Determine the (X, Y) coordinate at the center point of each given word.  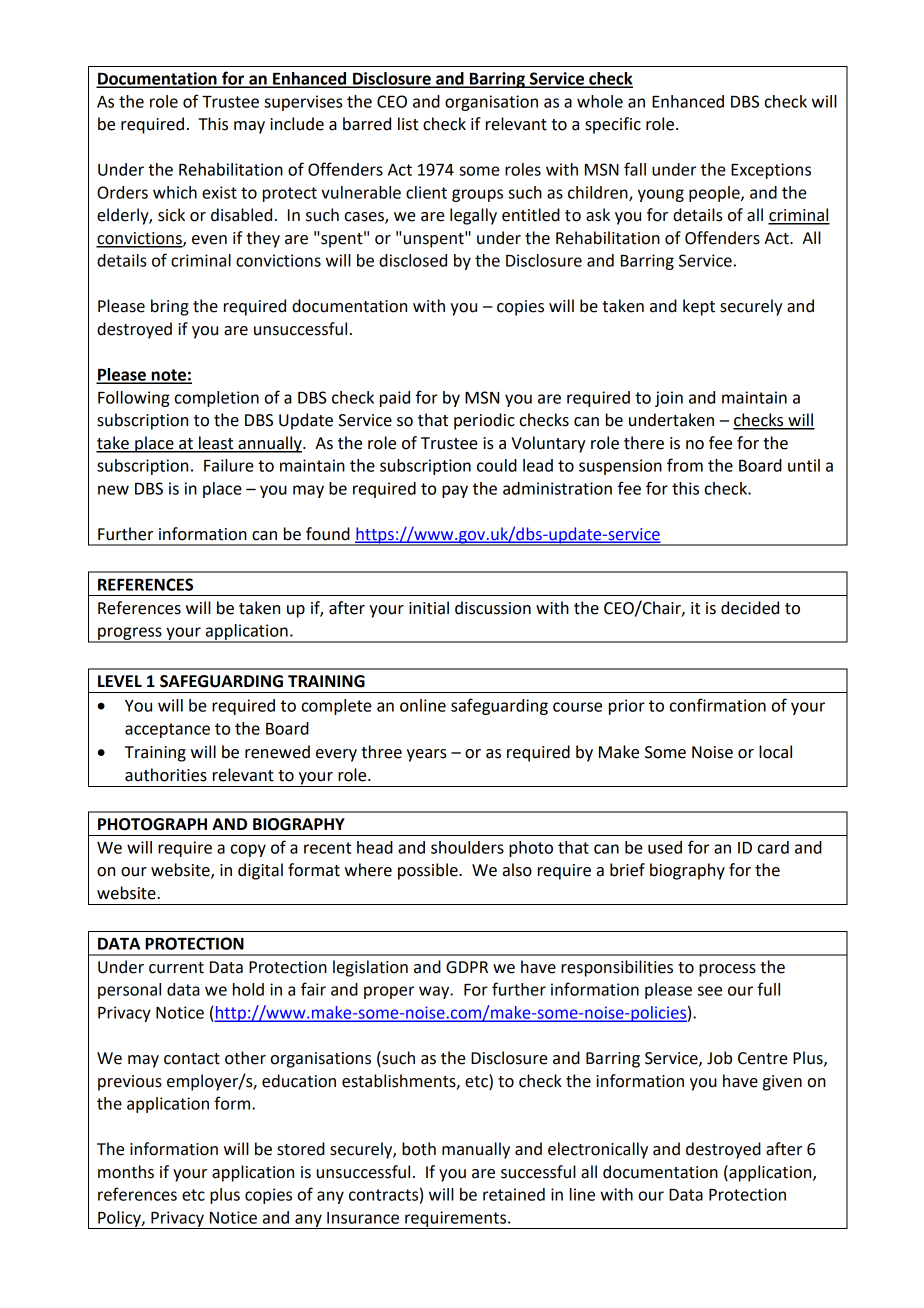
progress (130, 634)
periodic (484, 421)
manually (476, 1150)
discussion (493, 608)
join (669, 399)
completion (217, 399)
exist (219, 192)
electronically (598, 1150)
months (126, 1172)
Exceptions (771, 171)
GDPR (467, 967)
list (408, 124)
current (176, 968)
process (727, 970)
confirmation (718, 705)
